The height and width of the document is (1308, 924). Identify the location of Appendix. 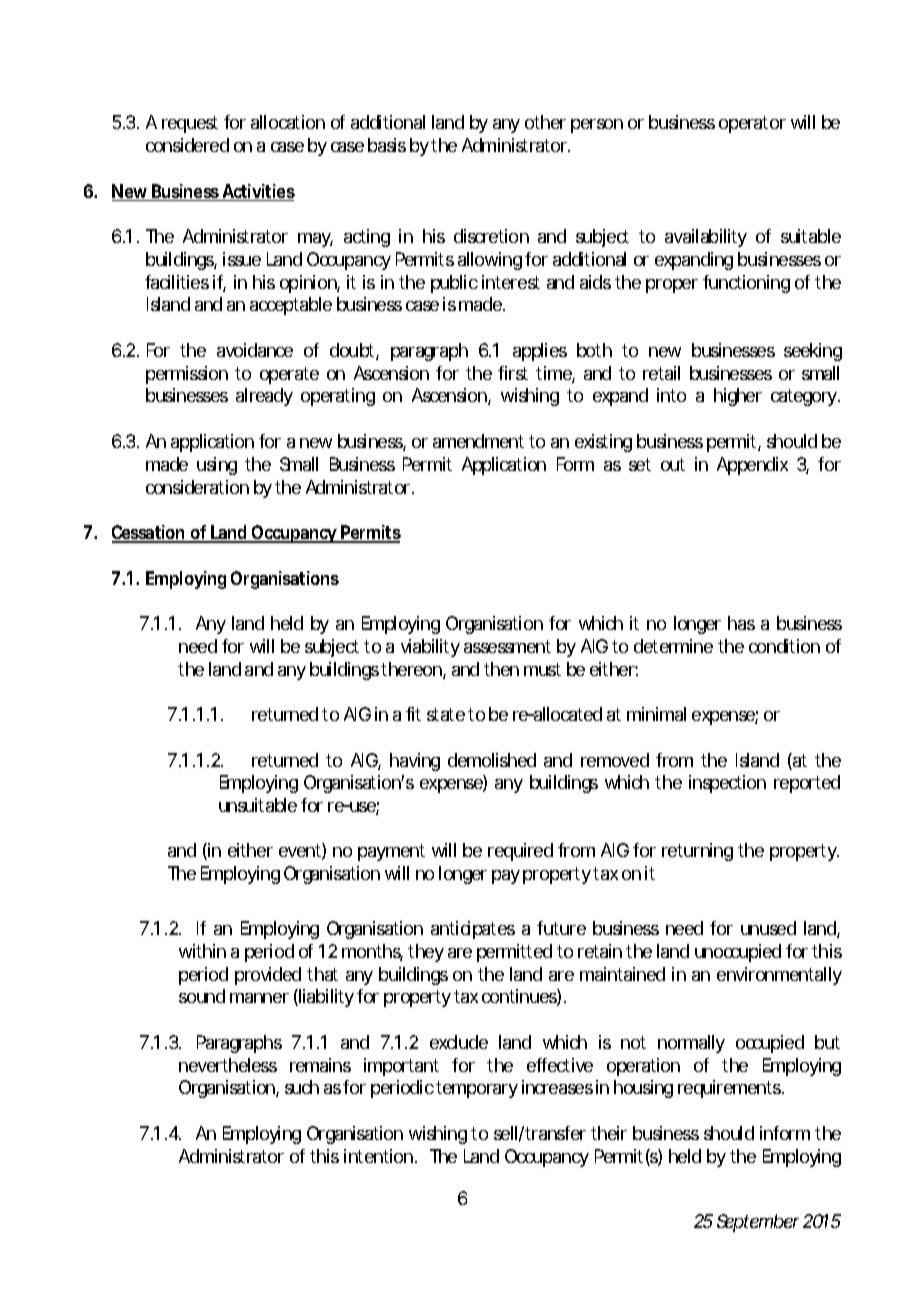
(752, 466).
